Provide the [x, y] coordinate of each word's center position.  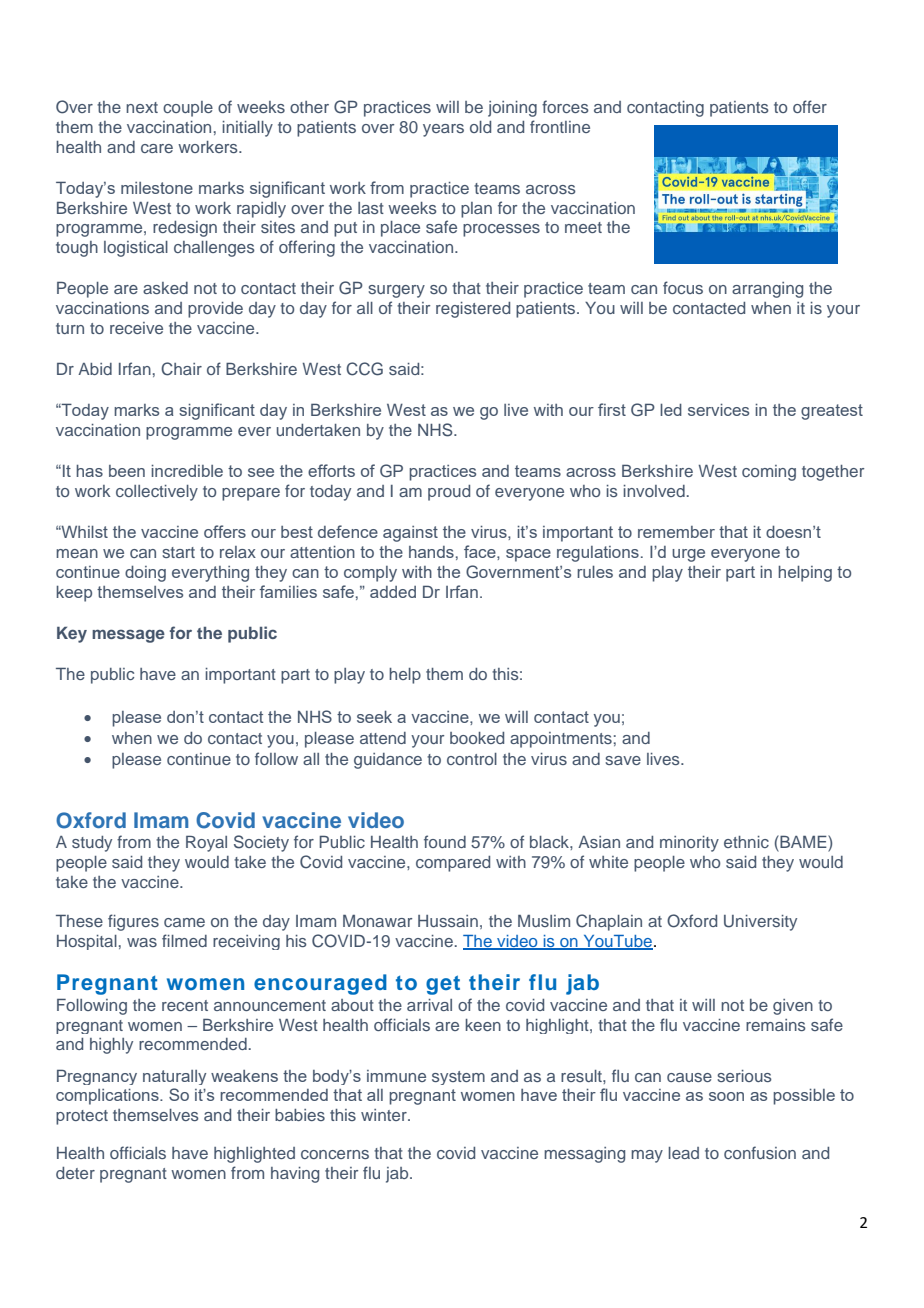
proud [449, 493]
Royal [206, 843]
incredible [187, 471]
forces [565, 106]
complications [108, 1097]
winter [385, 1115]
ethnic [746, 842]
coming [769, 473]
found [445, 841]
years [443, 130]
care [157, 148]
